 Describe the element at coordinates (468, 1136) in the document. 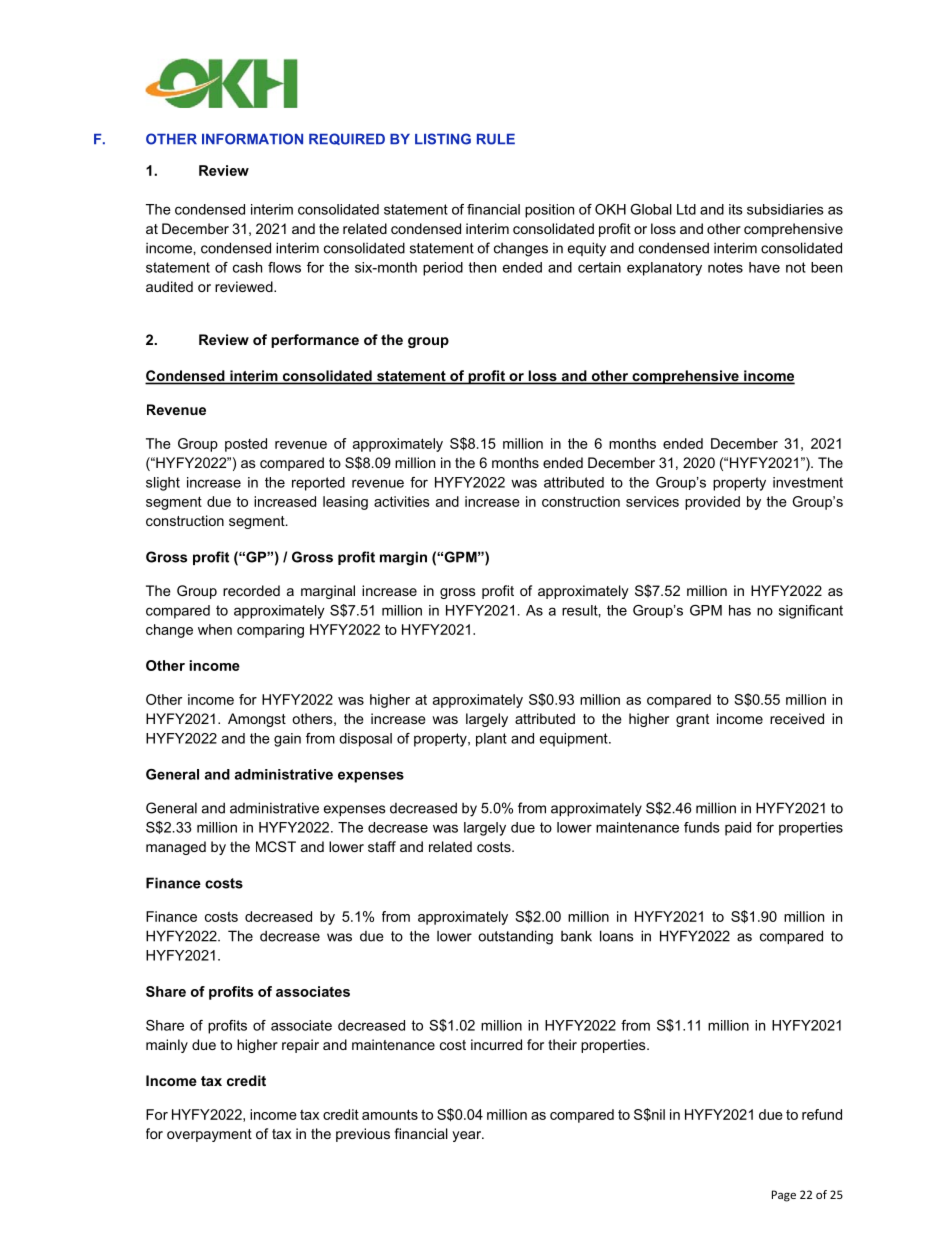

I see `year` at that location.
